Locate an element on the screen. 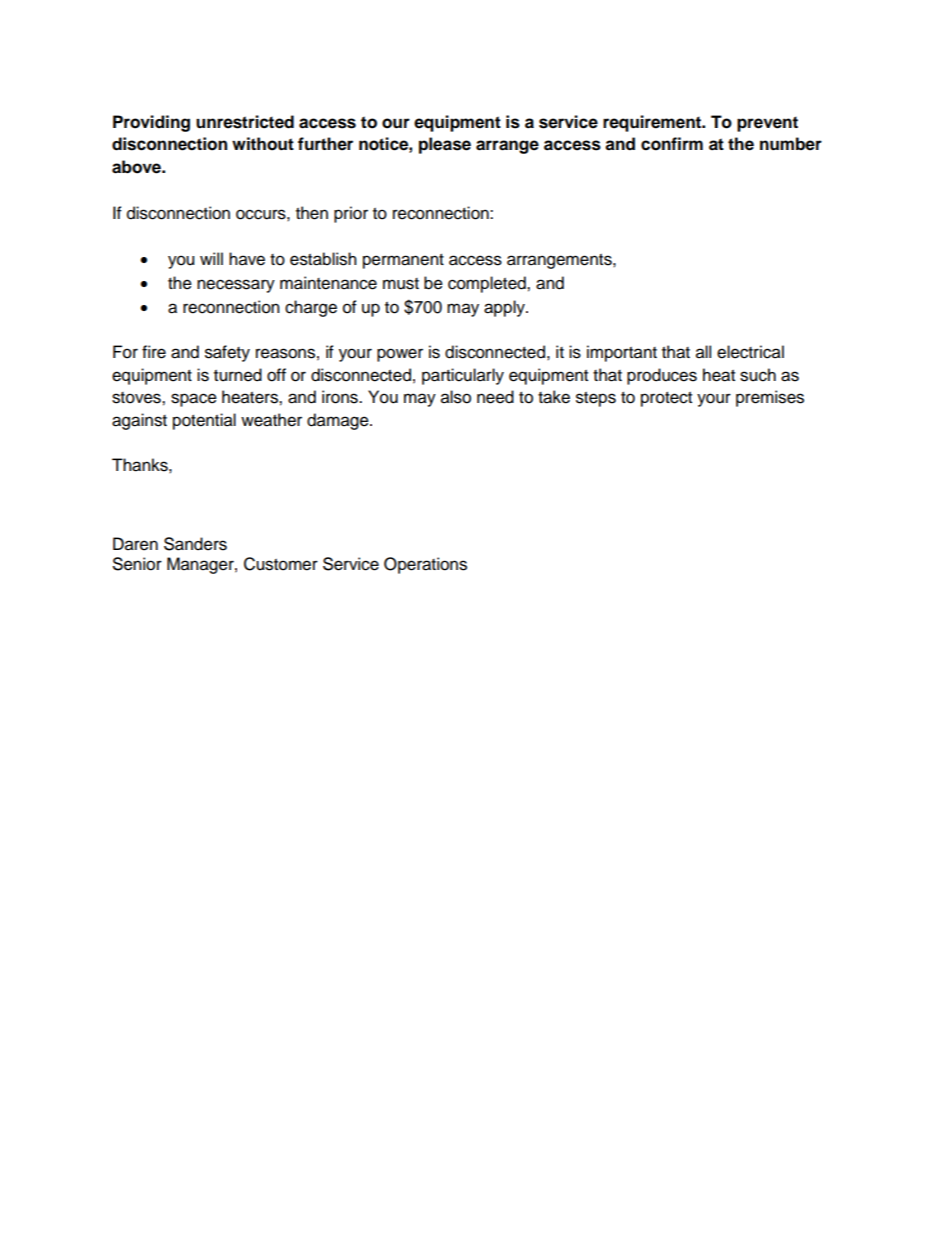  Customer is located at coordinates (281, 564).
